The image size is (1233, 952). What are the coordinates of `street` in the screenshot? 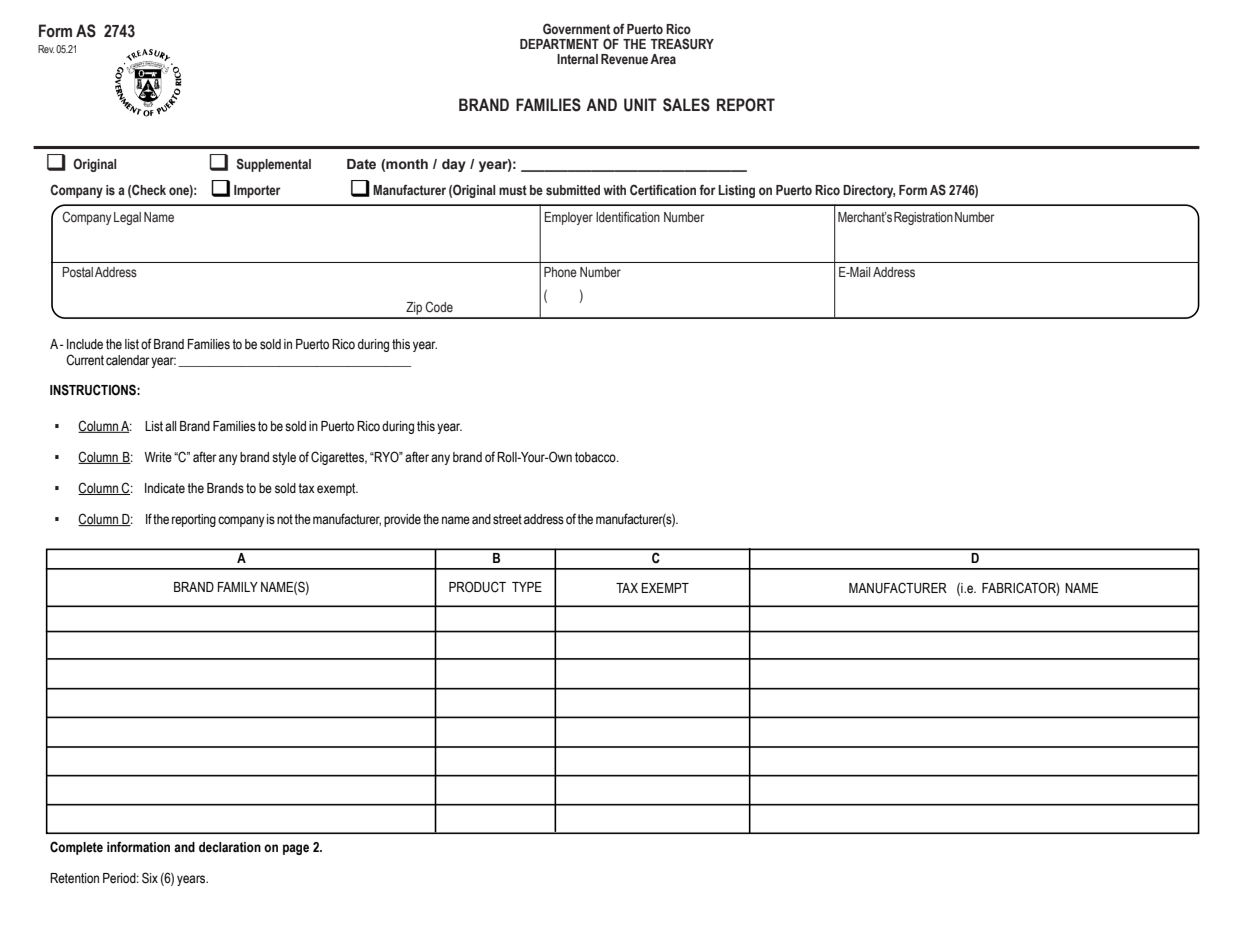 It's located at (507, 519).
